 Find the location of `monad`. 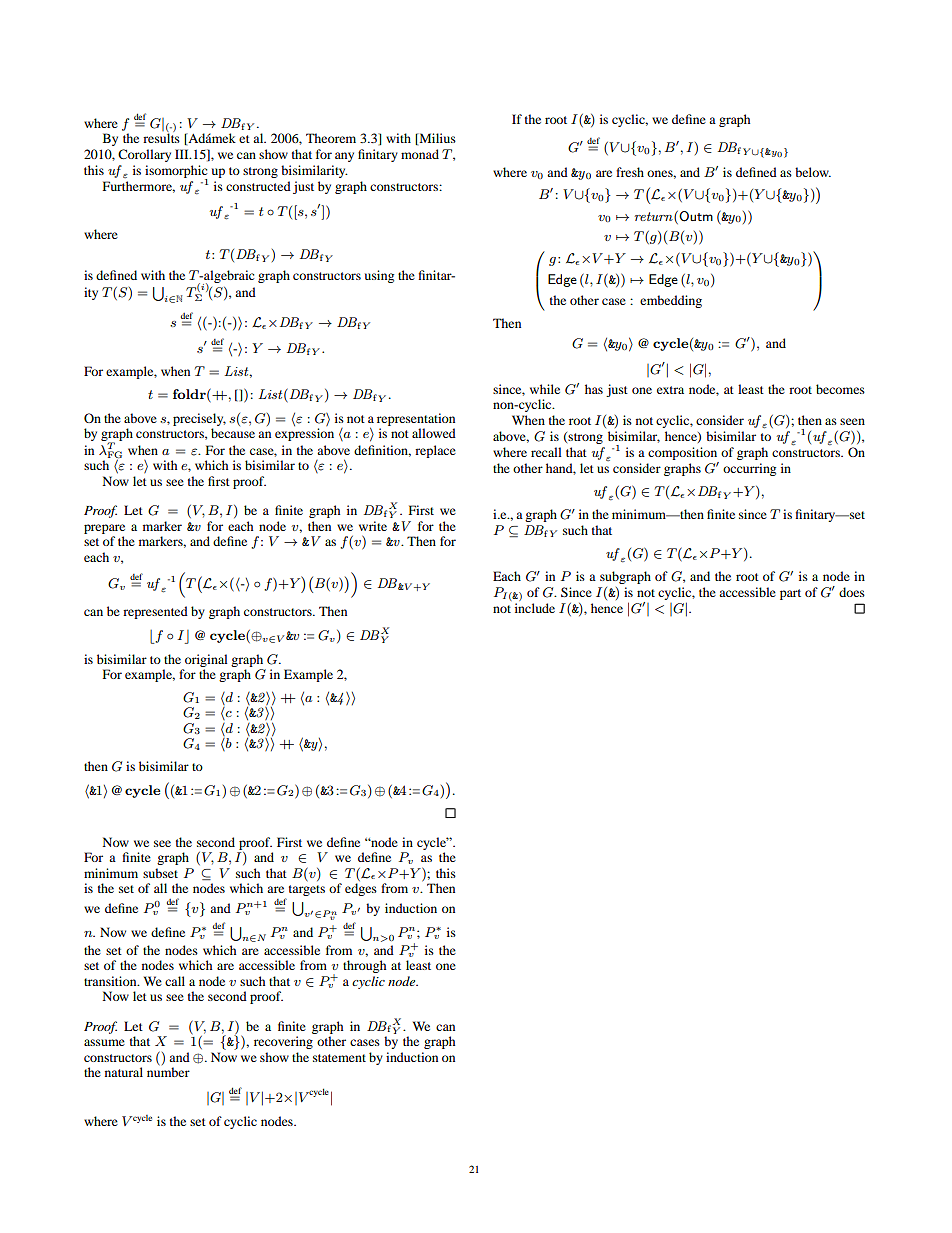

monad is located at coordinates (420, 154).
